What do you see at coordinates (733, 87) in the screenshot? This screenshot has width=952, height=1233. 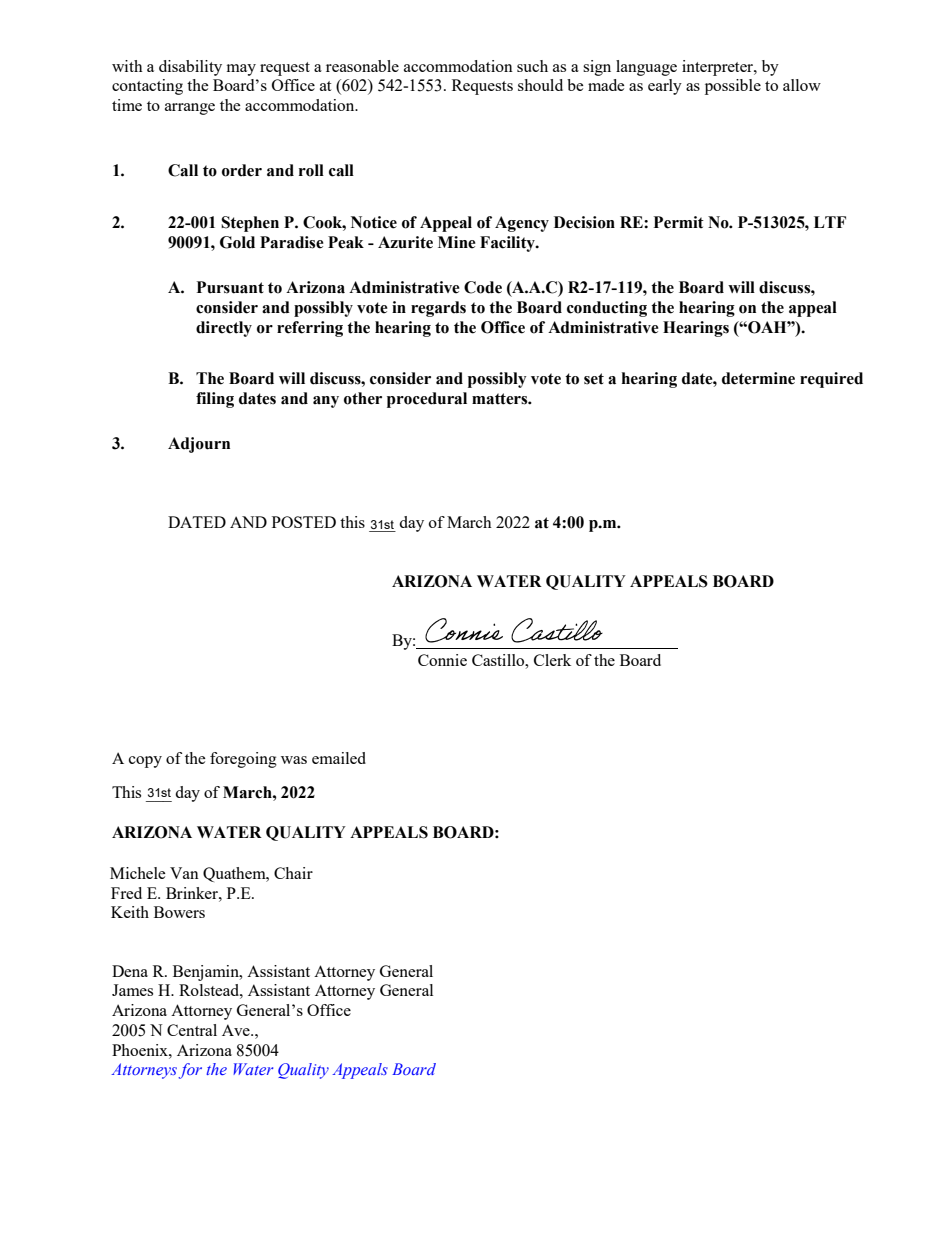 I see `possible` at bounding box center [733, 87].
